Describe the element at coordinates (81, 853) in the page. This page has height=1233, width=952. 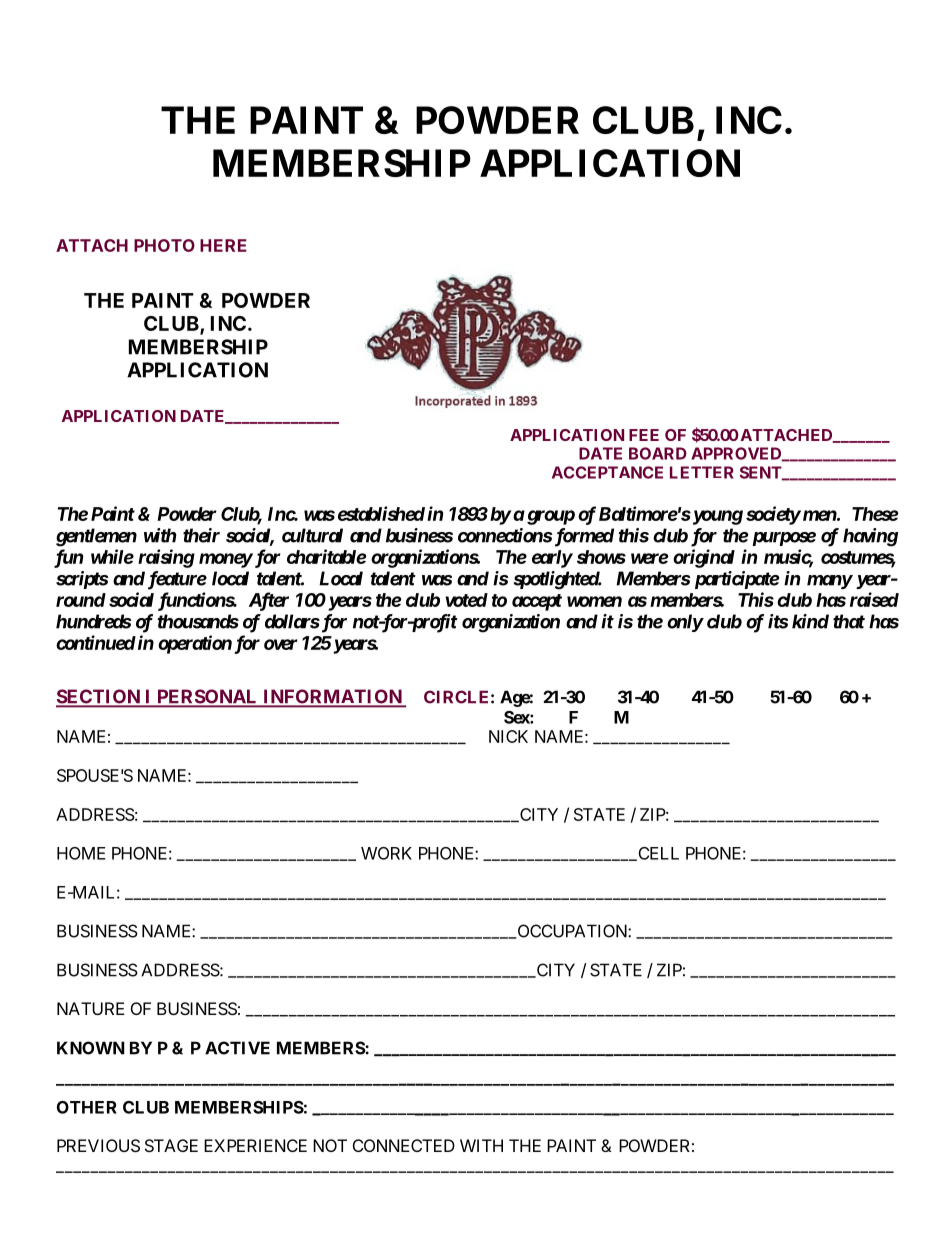
I see `HOME` at that location.
